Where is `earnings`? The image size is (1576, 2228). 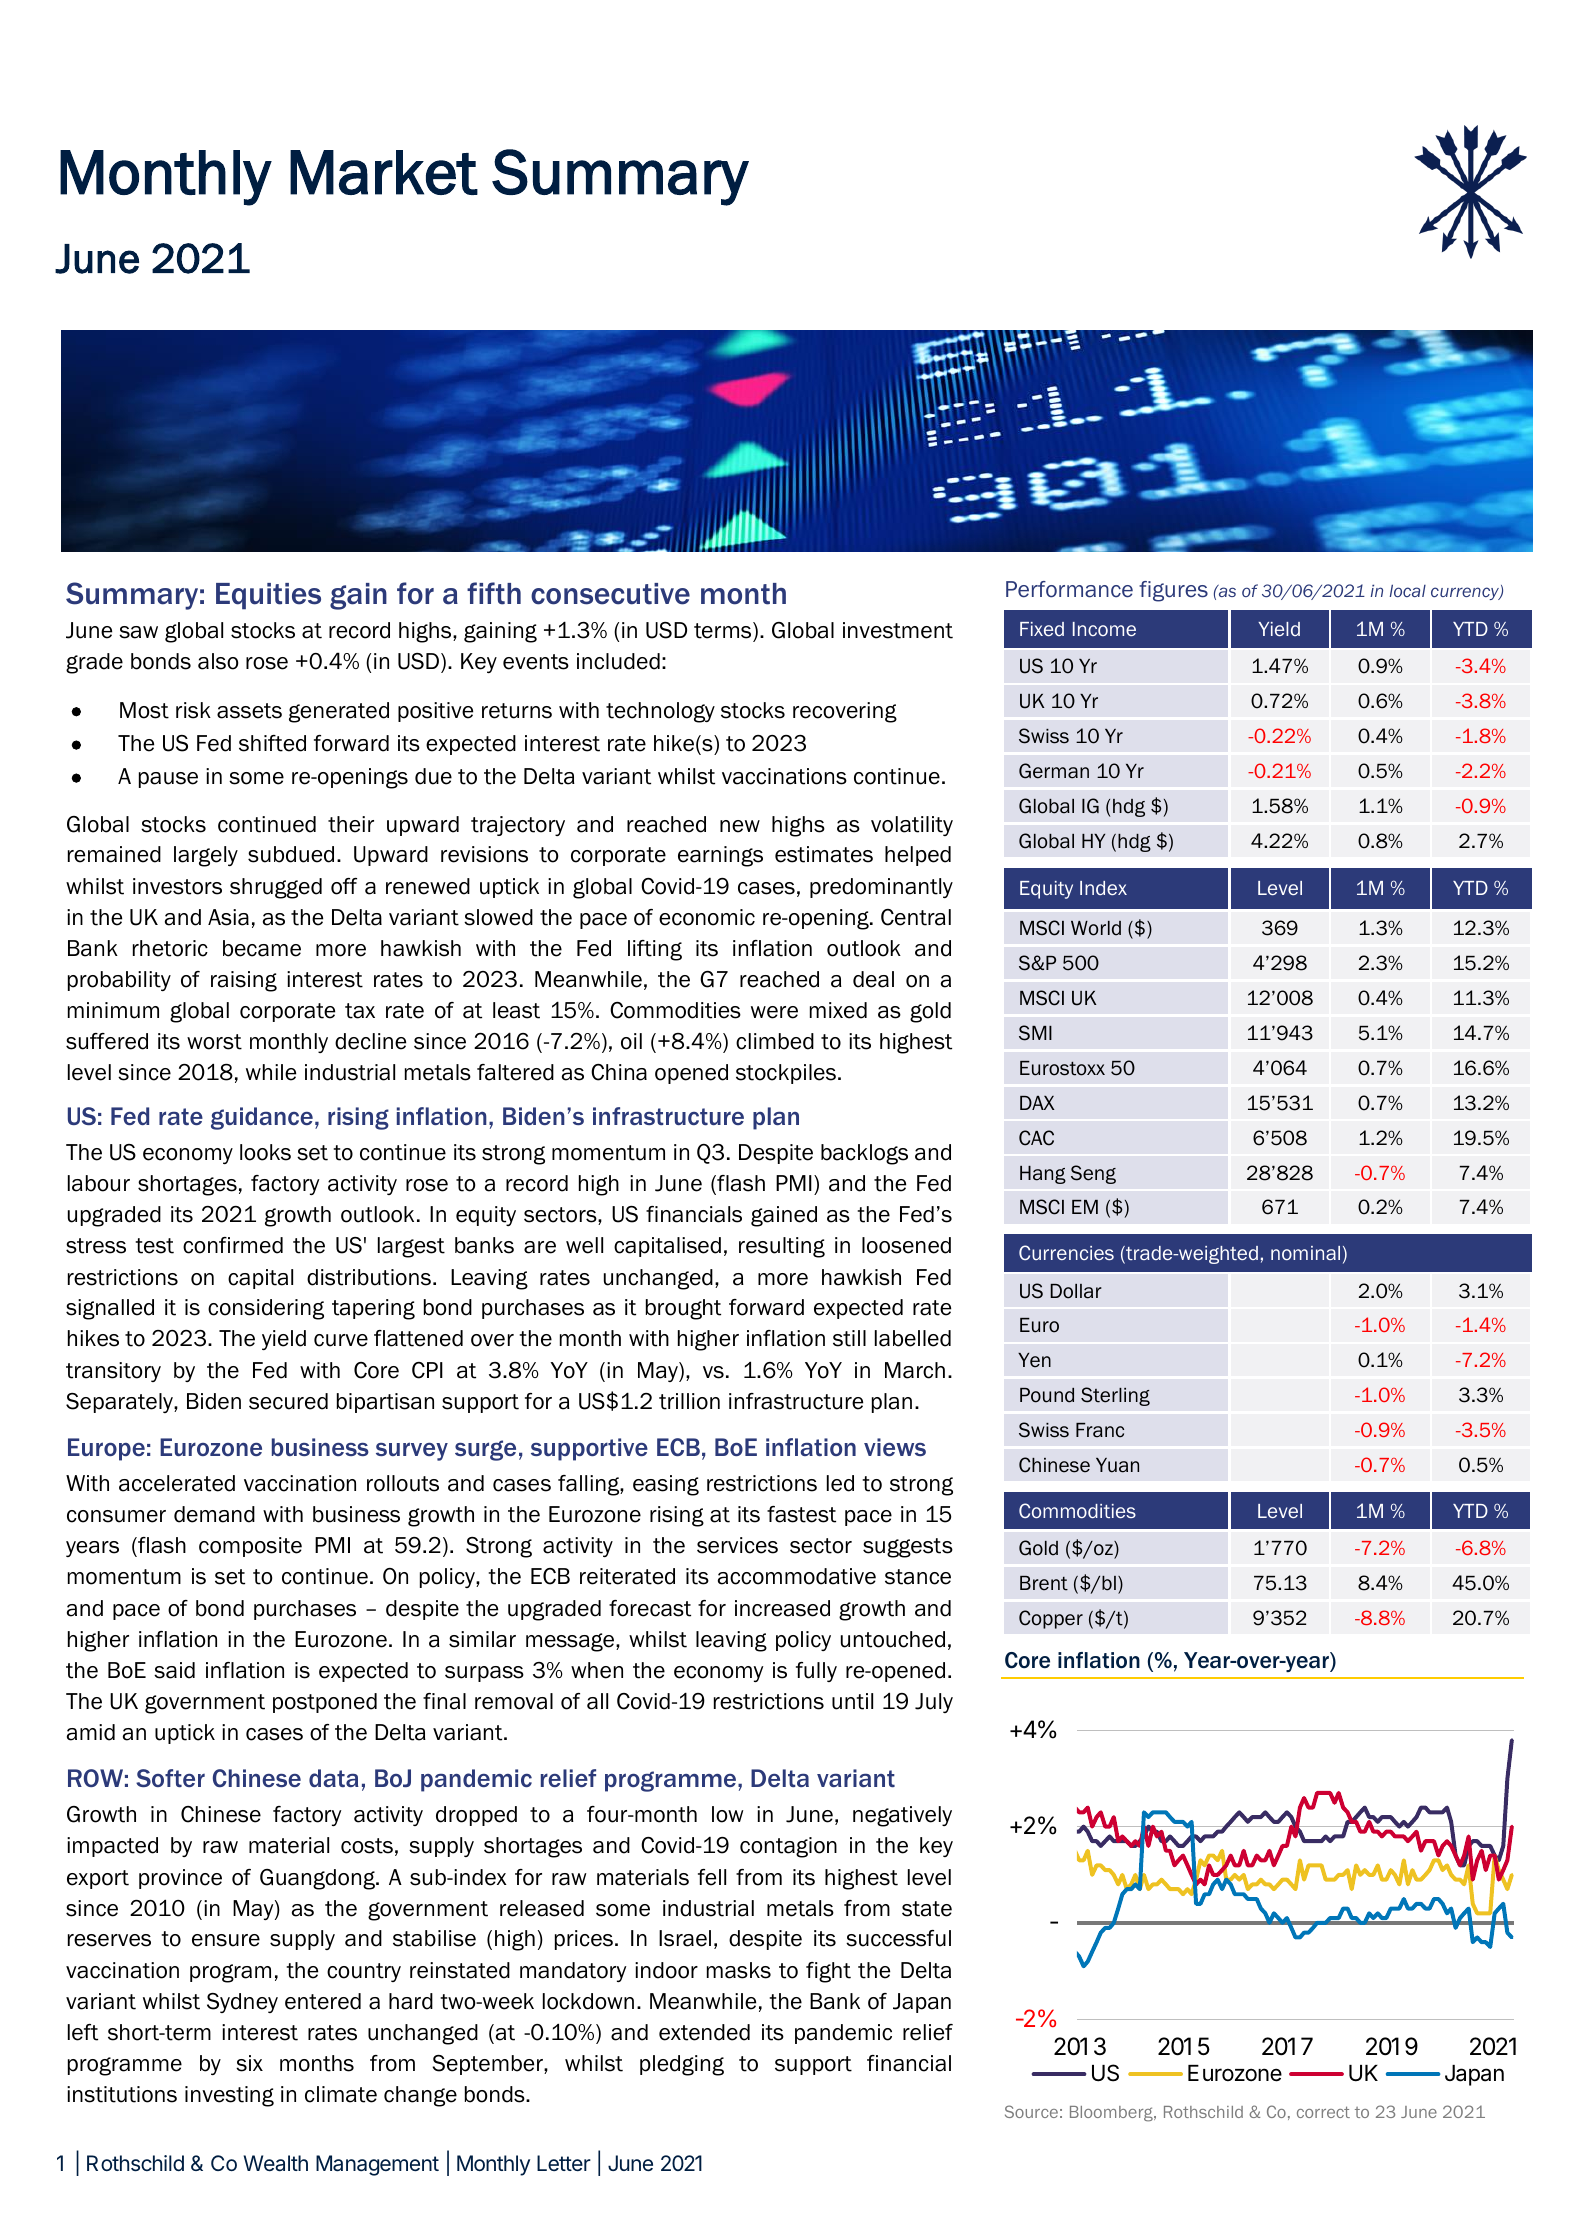 earnings is located at coordinates (720, 856).
